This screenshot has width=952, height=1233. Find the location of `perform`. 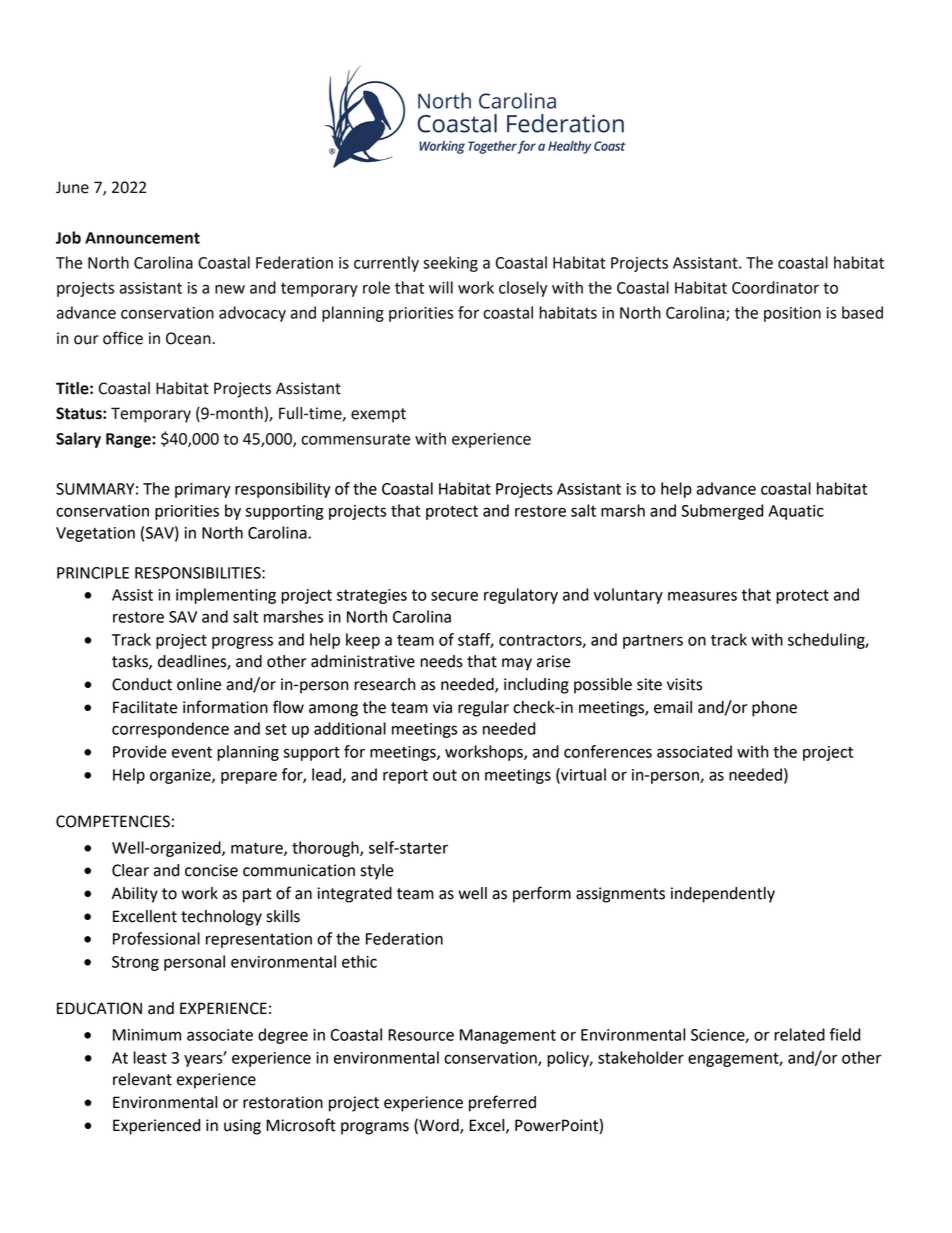

perform is located at coordinates (542, 894).
